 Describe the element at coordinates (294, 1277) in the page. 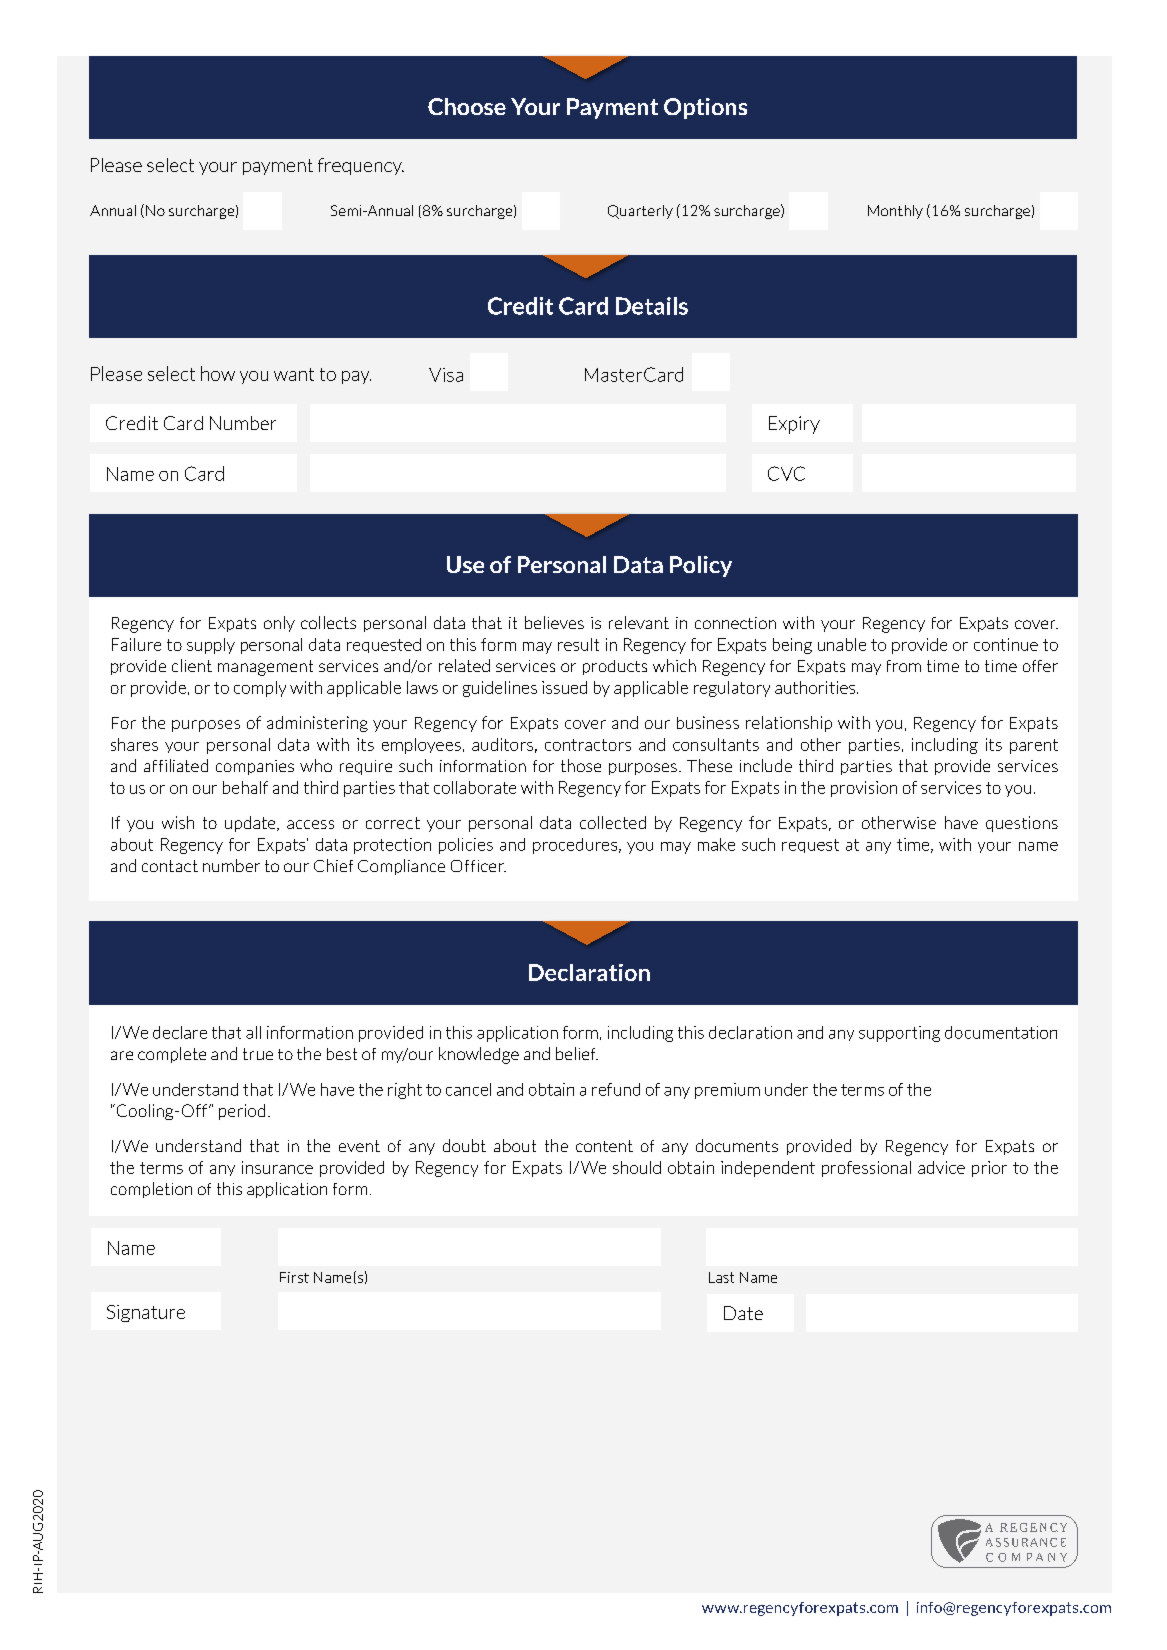

I see `First` at that location.
